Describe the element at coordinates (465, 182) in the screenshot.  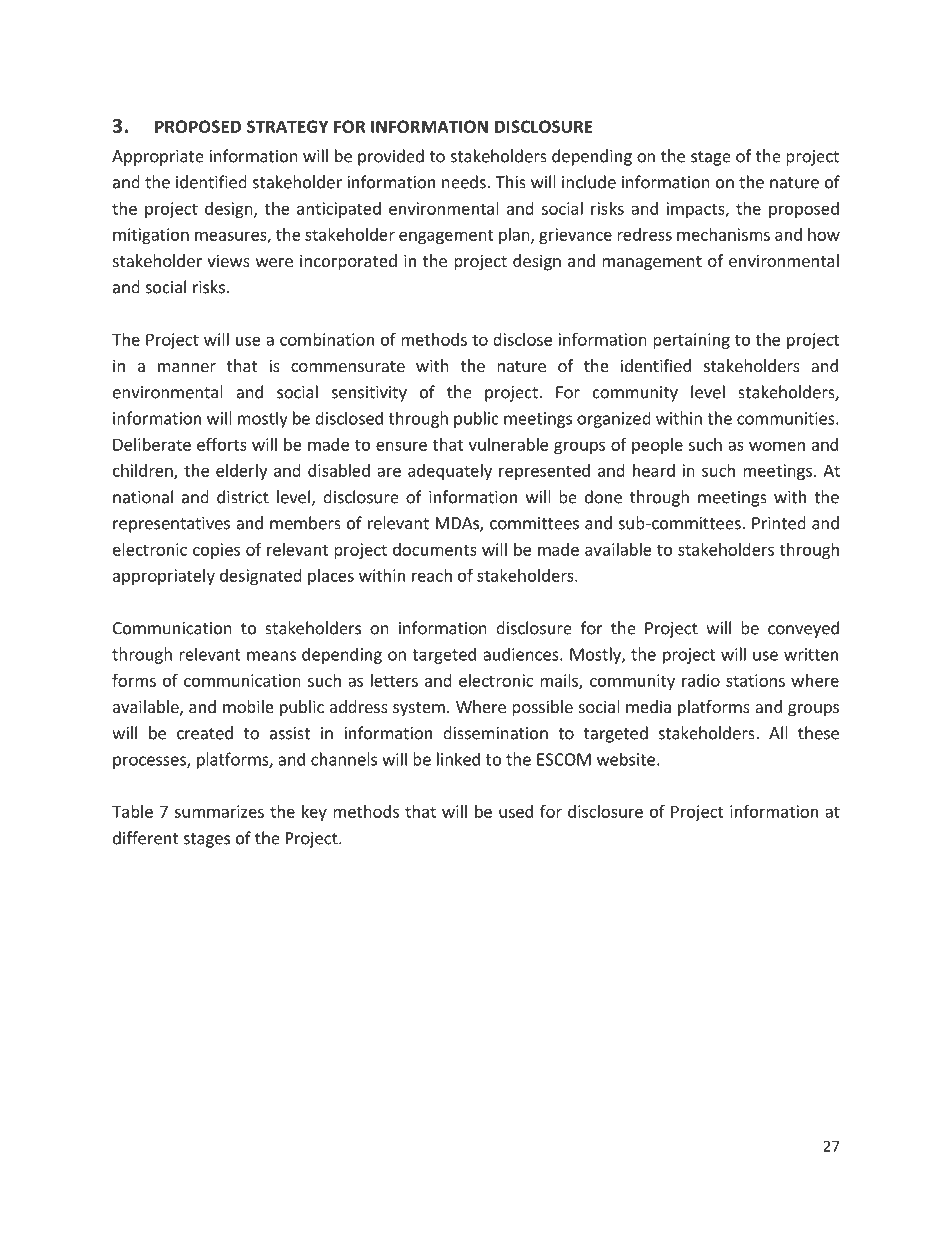
I see `needs` at that location.
